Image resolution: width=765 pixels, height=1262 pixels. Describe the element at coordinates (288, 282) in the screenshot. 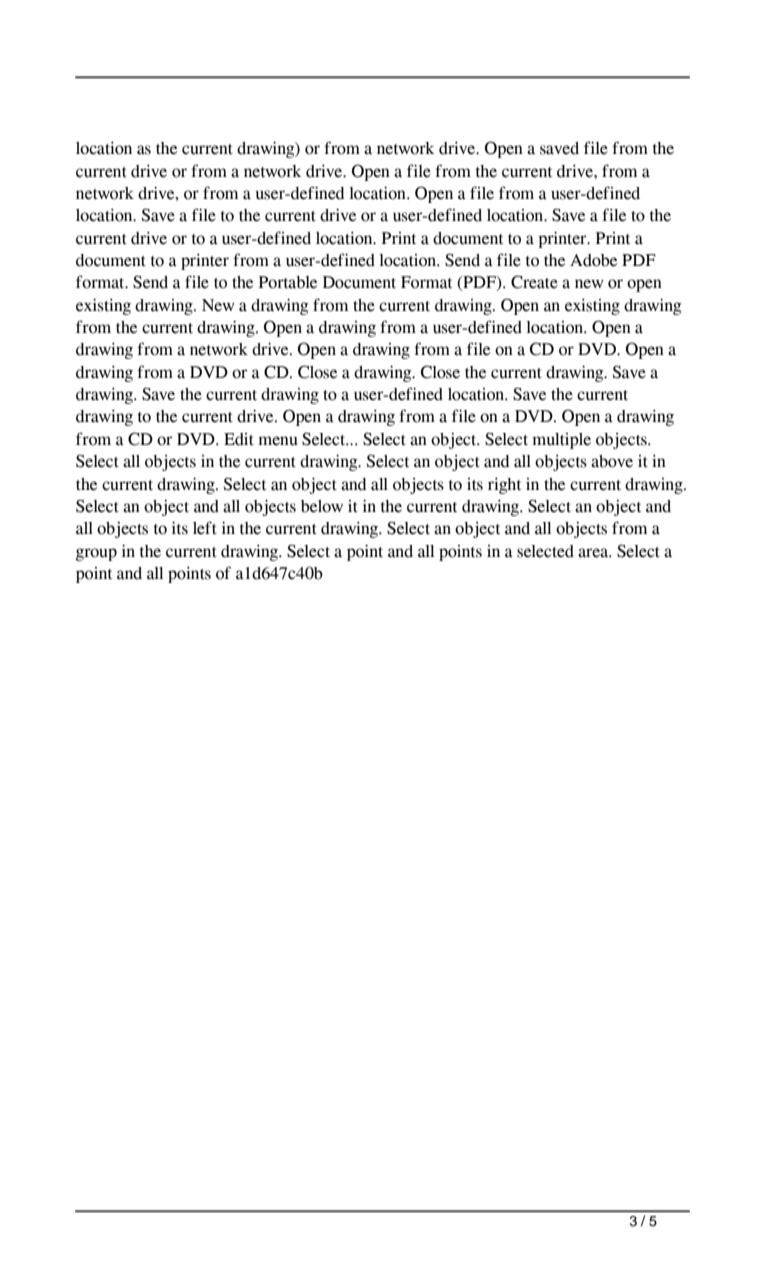

I see `Portable` at that location.
